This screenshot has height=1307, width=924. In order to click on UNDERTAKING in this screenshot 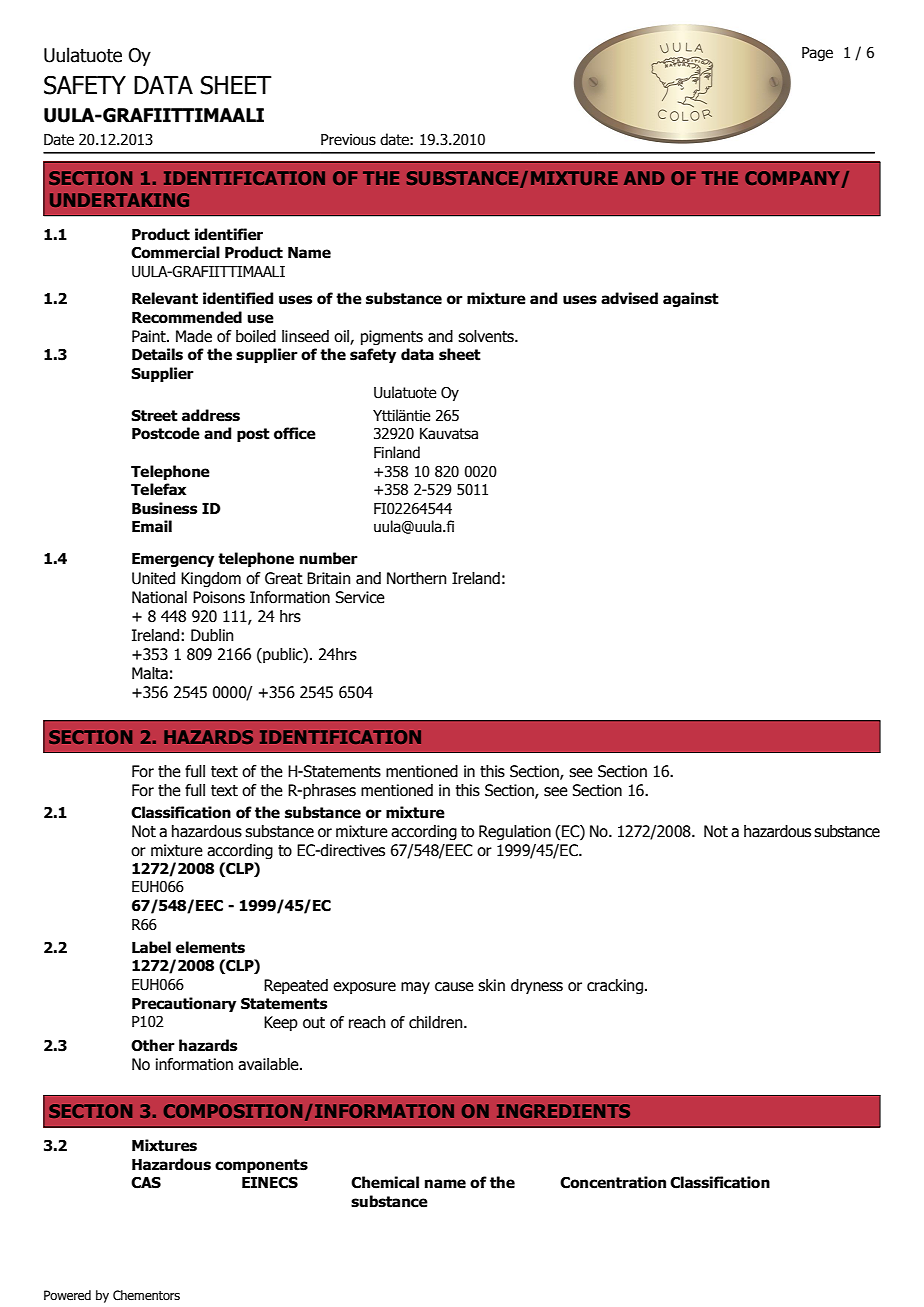, I will do `click(119, 200)`.
